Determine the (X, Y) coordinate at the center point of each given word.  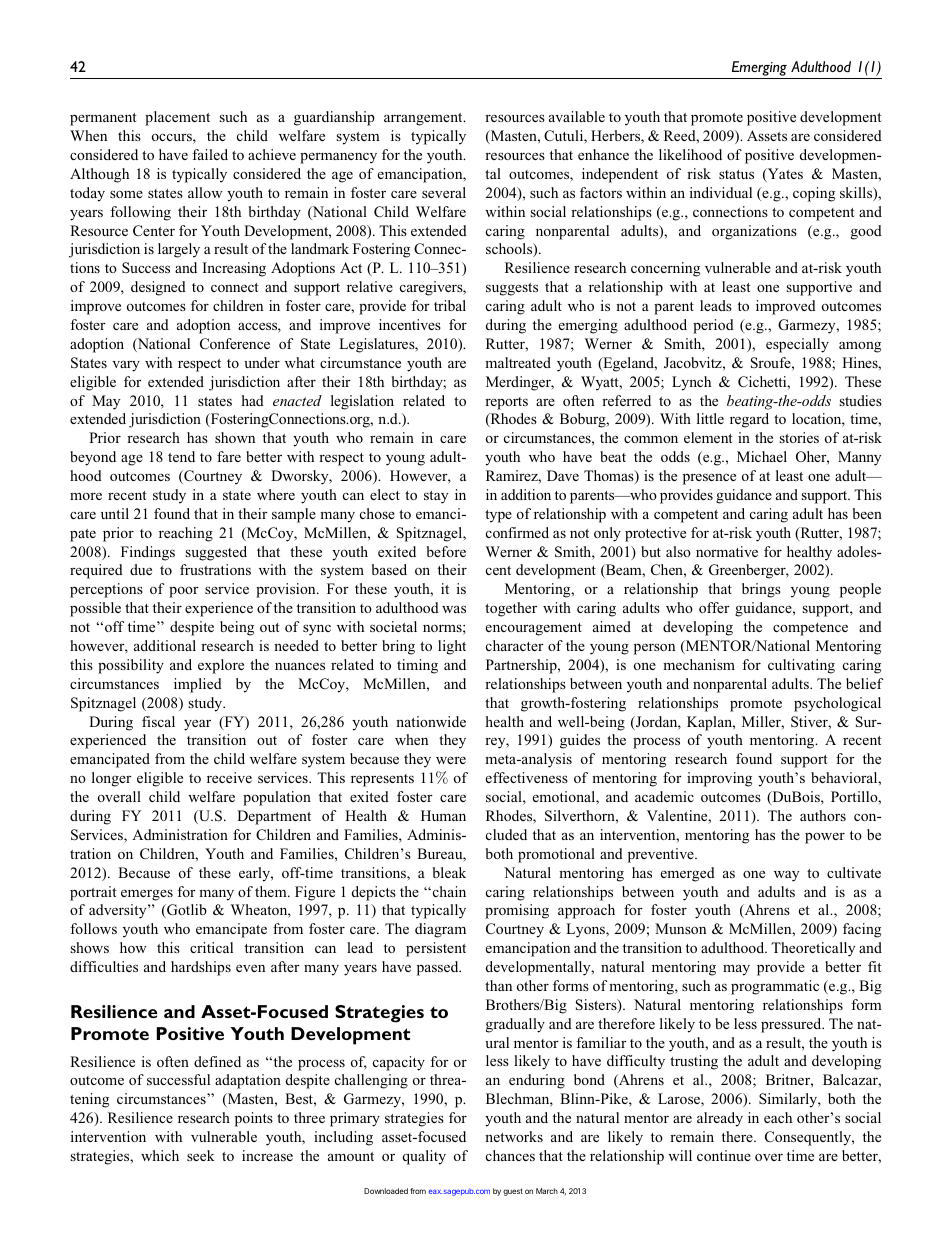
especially (797, 345)
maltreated (518, 362)
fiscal (158, 721)
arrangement (424, 119)
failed (210, 154)
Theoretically (813, 949)
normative (727, 551)
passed (439, 968)
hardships (201, 968)
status (736, 174)
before (446, 551)
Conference (235, 343)
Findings (148, 553)
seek (201, 1155)
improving (719, 779)
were (451, 760)
